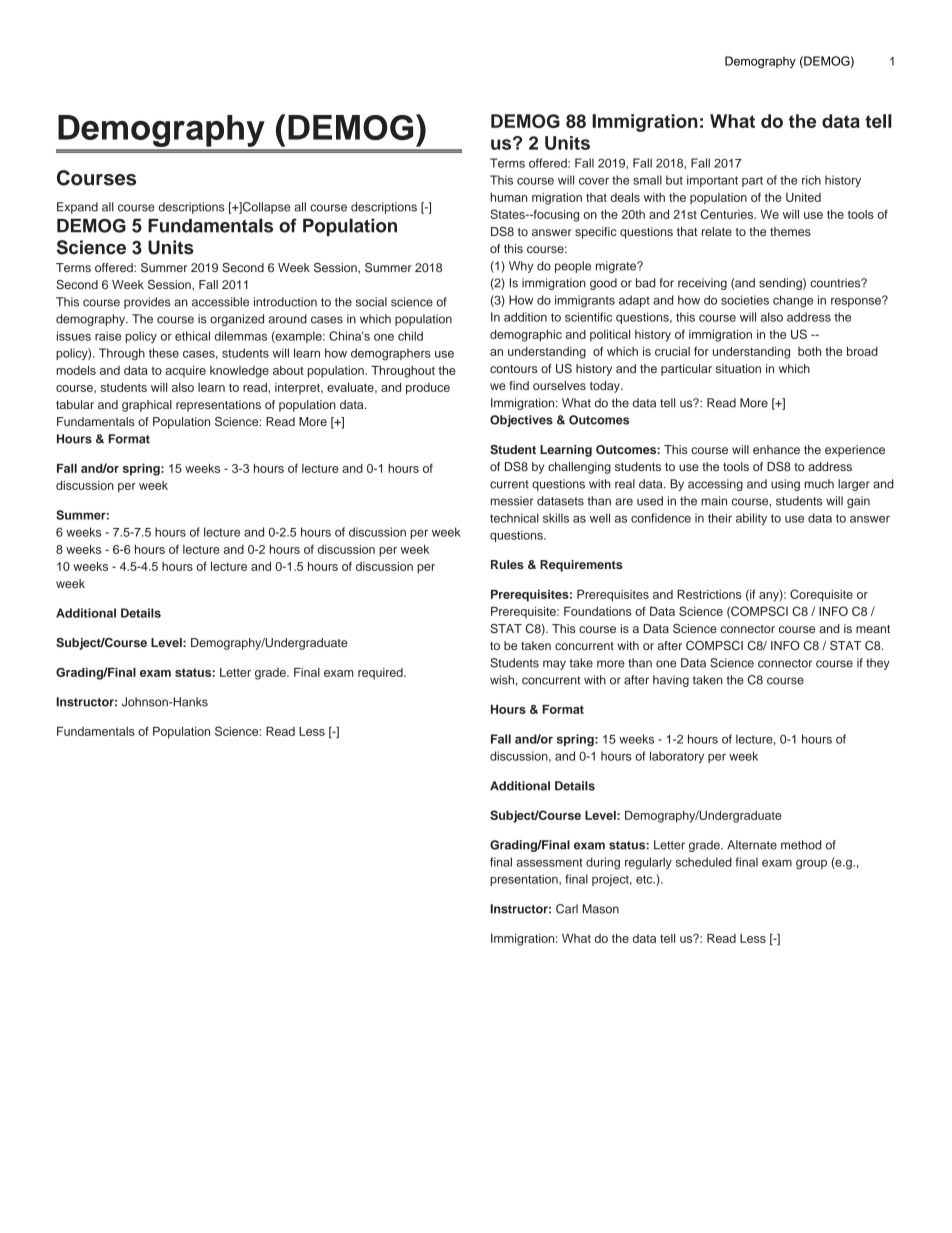  What do you see at coordinates (185, 371) in the screenshot?
I see `acquire` at bounding box center [185, 371].
